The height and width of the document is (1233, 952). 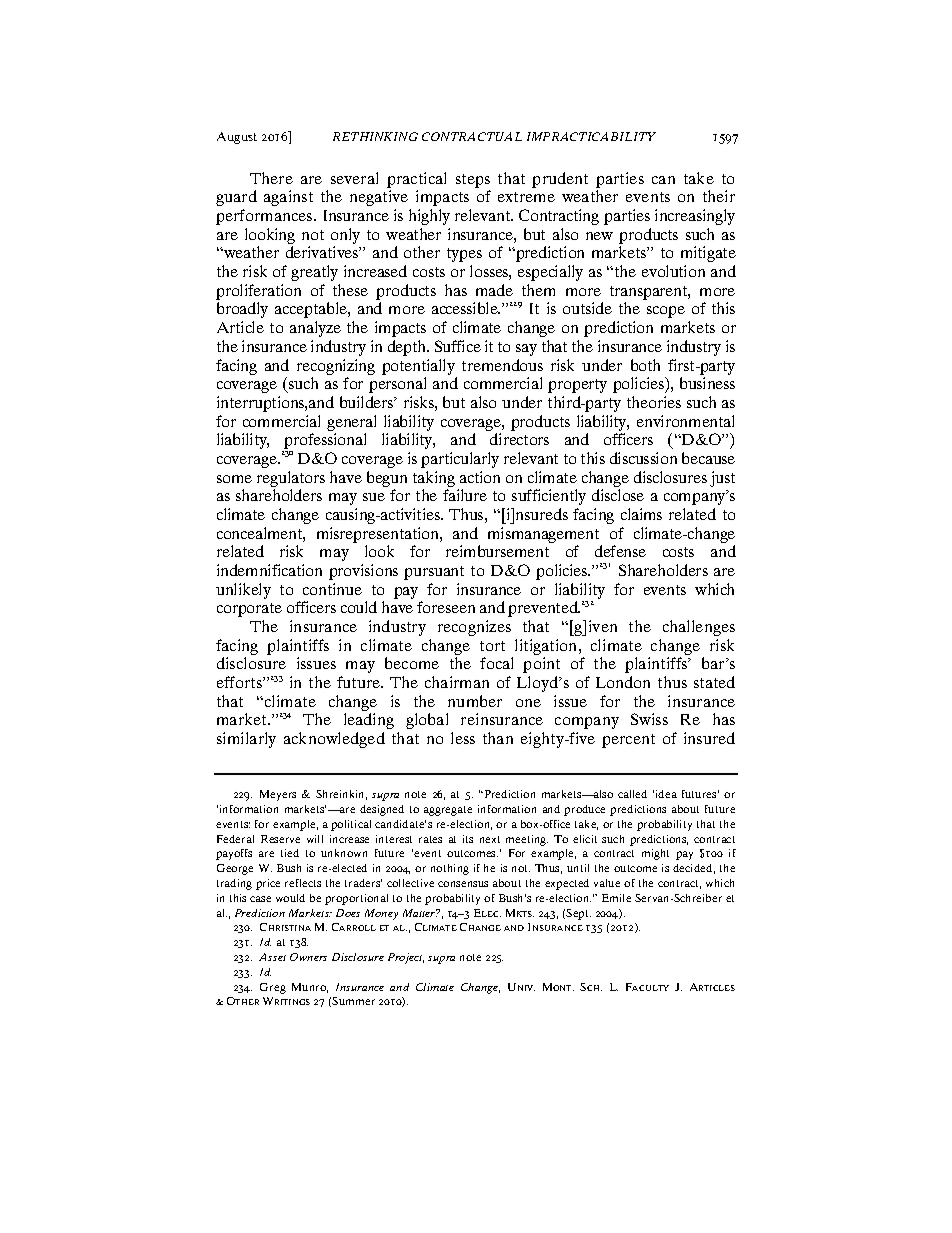 I want to click on acknowledged, so click(x=334, y=740).
